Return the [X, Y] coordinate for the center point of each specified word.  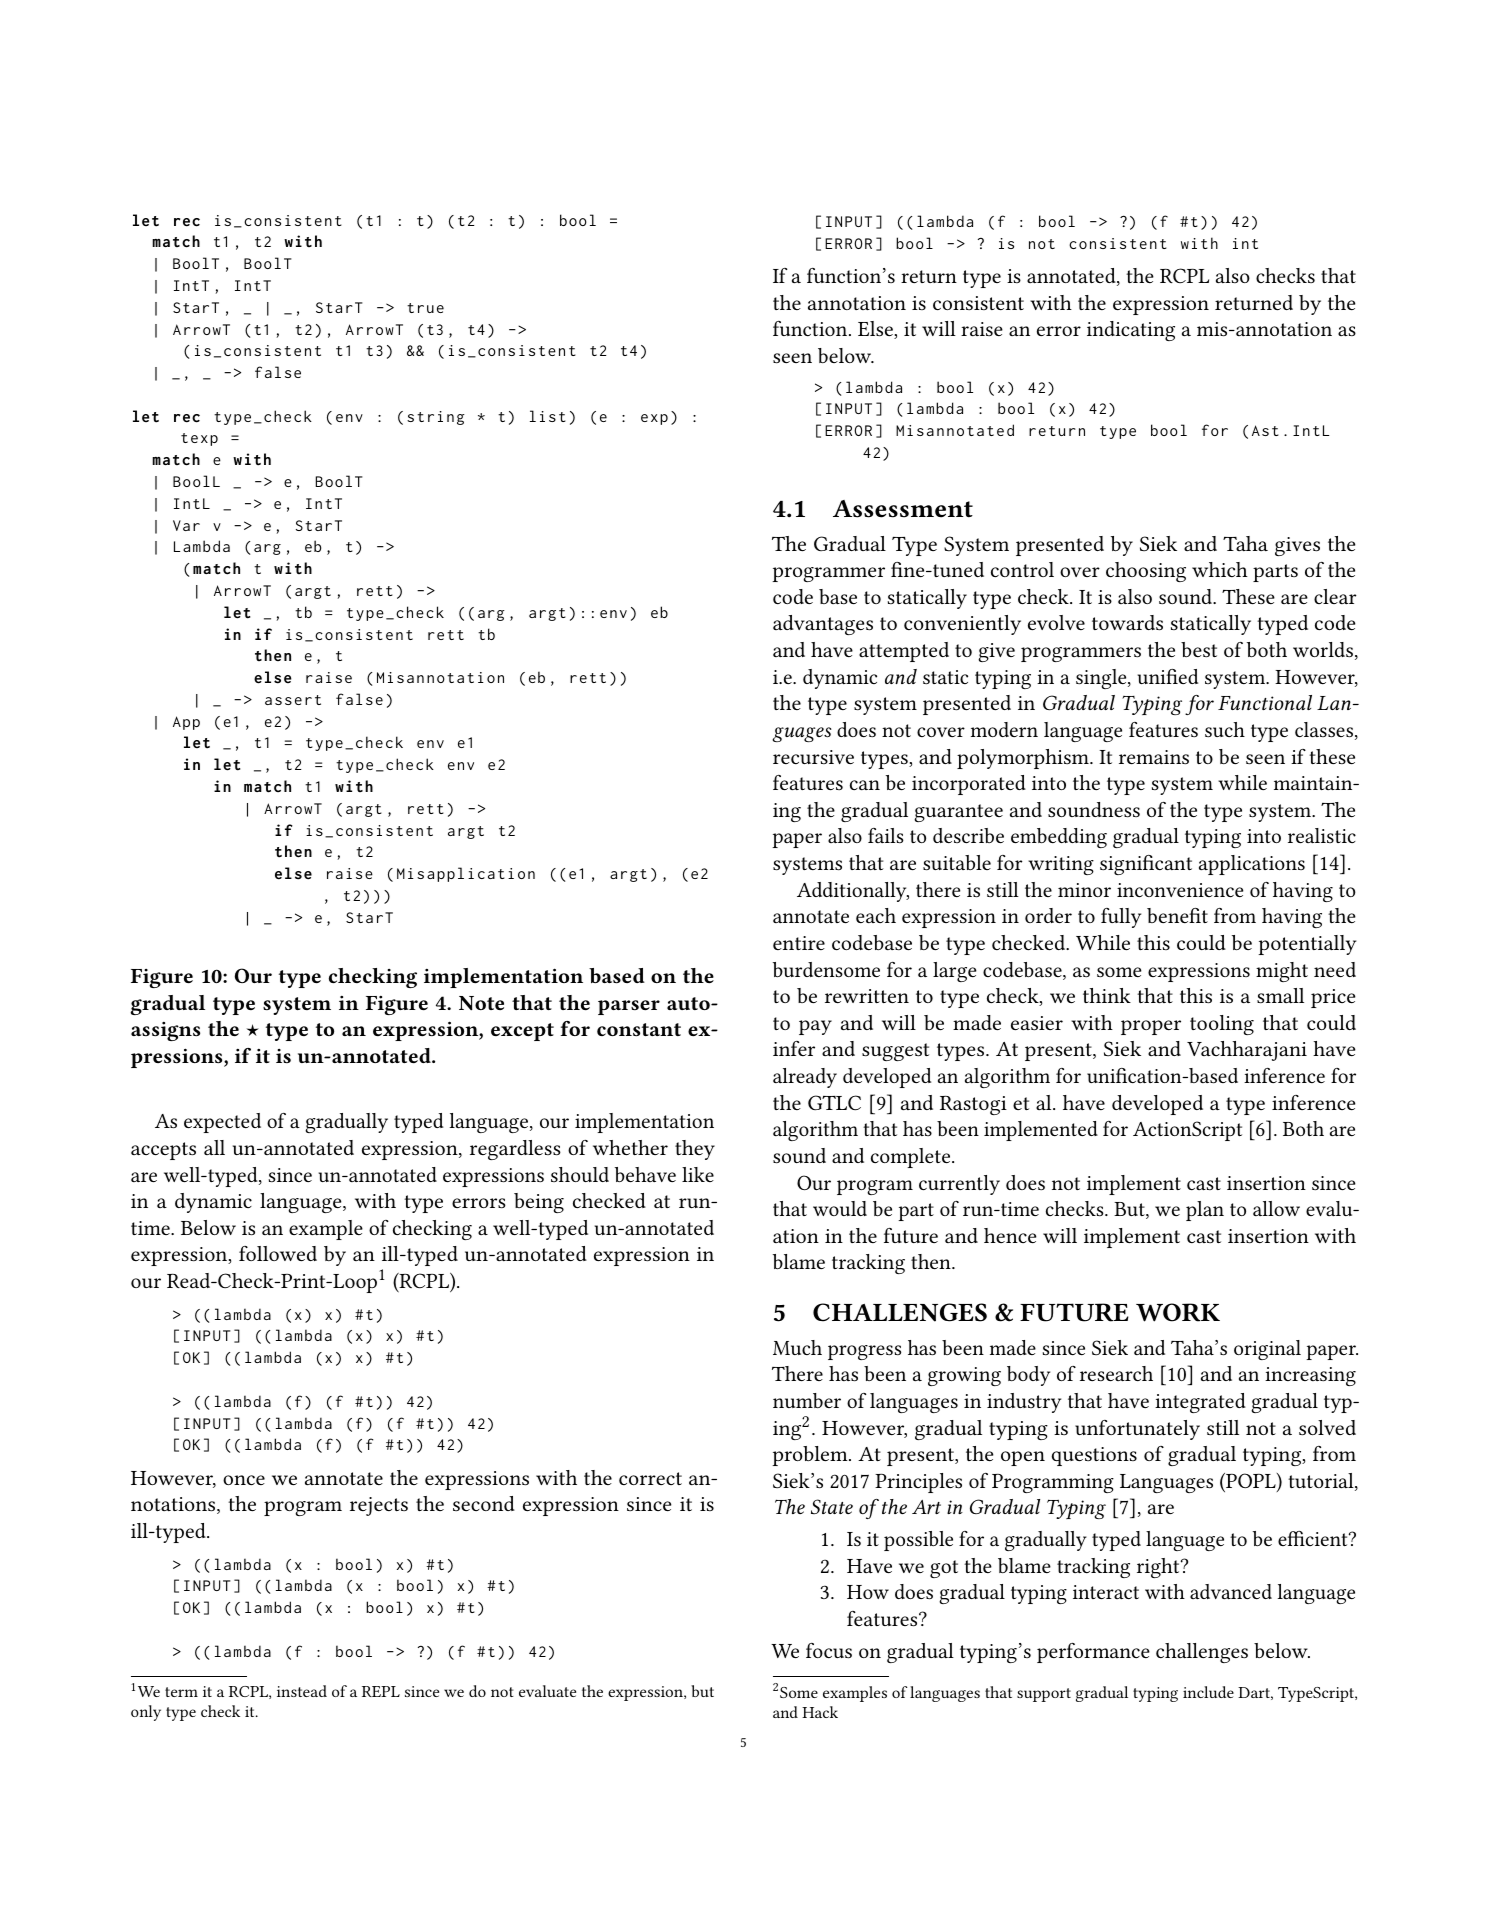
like [698, 1174]
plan [1205, 1211]
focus [829, 1650]
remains [1154, 757]
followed [278, 1253]
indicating [1131, 331]
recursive [813, 757]
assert [293, 700]
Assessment [903, 509]
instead [302, 1691]
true [425, 308]
